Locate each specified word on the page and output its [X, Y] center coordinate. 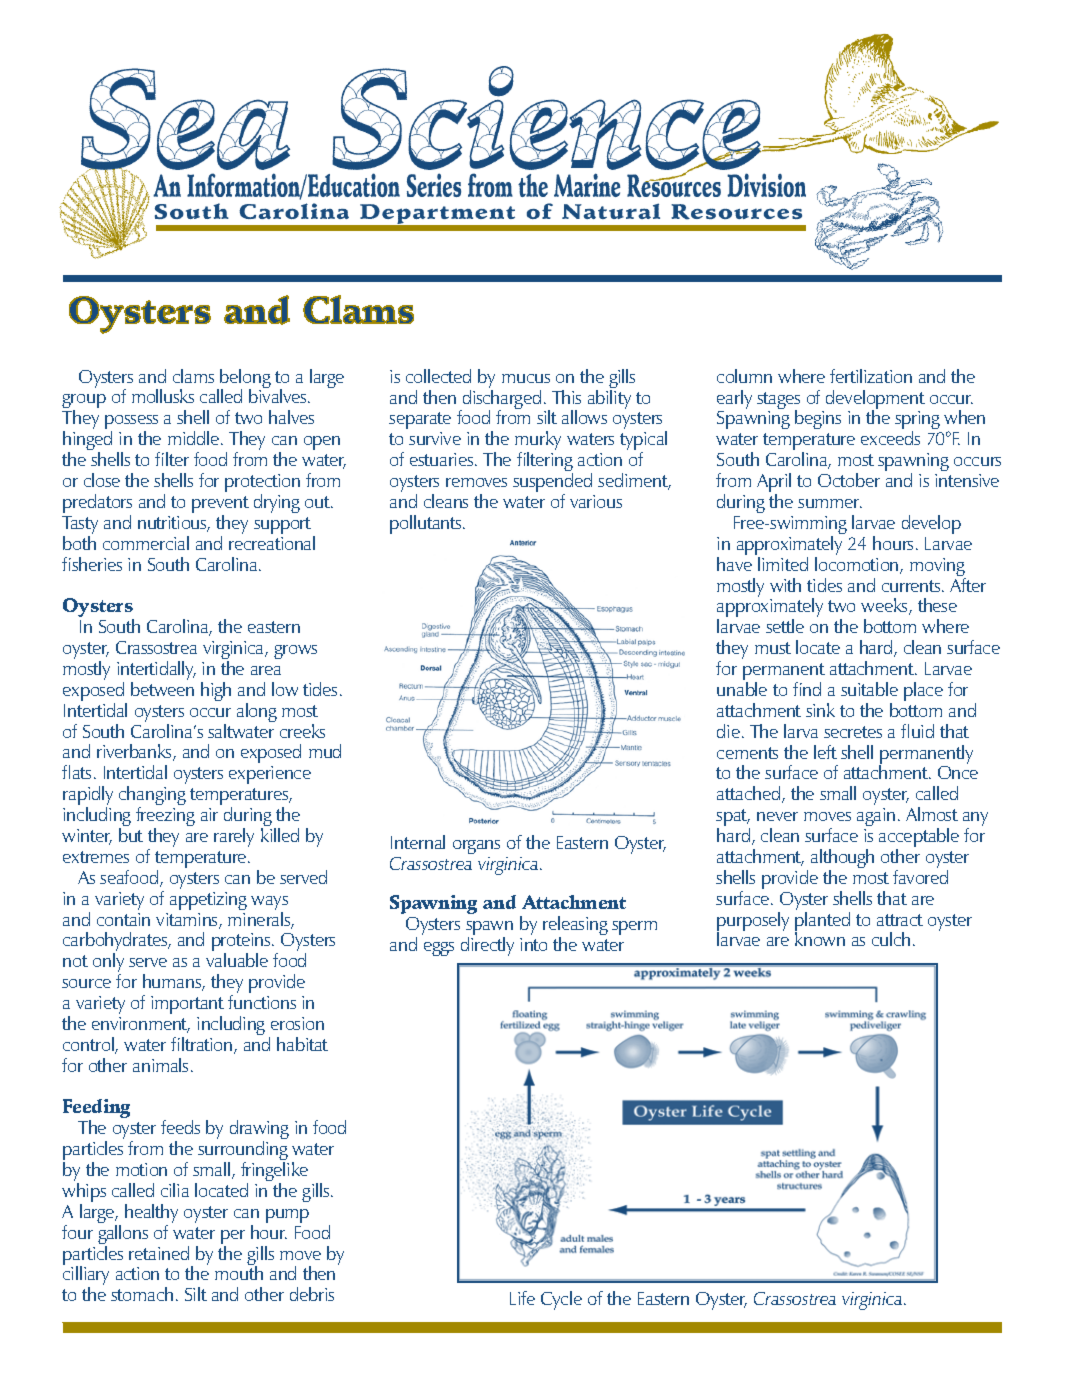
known [820, 938]
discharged [500, 399]
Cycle [561, 1300]
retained [159, 1253]
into [533, 944]
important [187, 1006]
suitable [869, 689]
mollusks [163, 396]
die [728, 731]
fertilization [871, 376]
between [162, 687]
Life [522, 1298]
